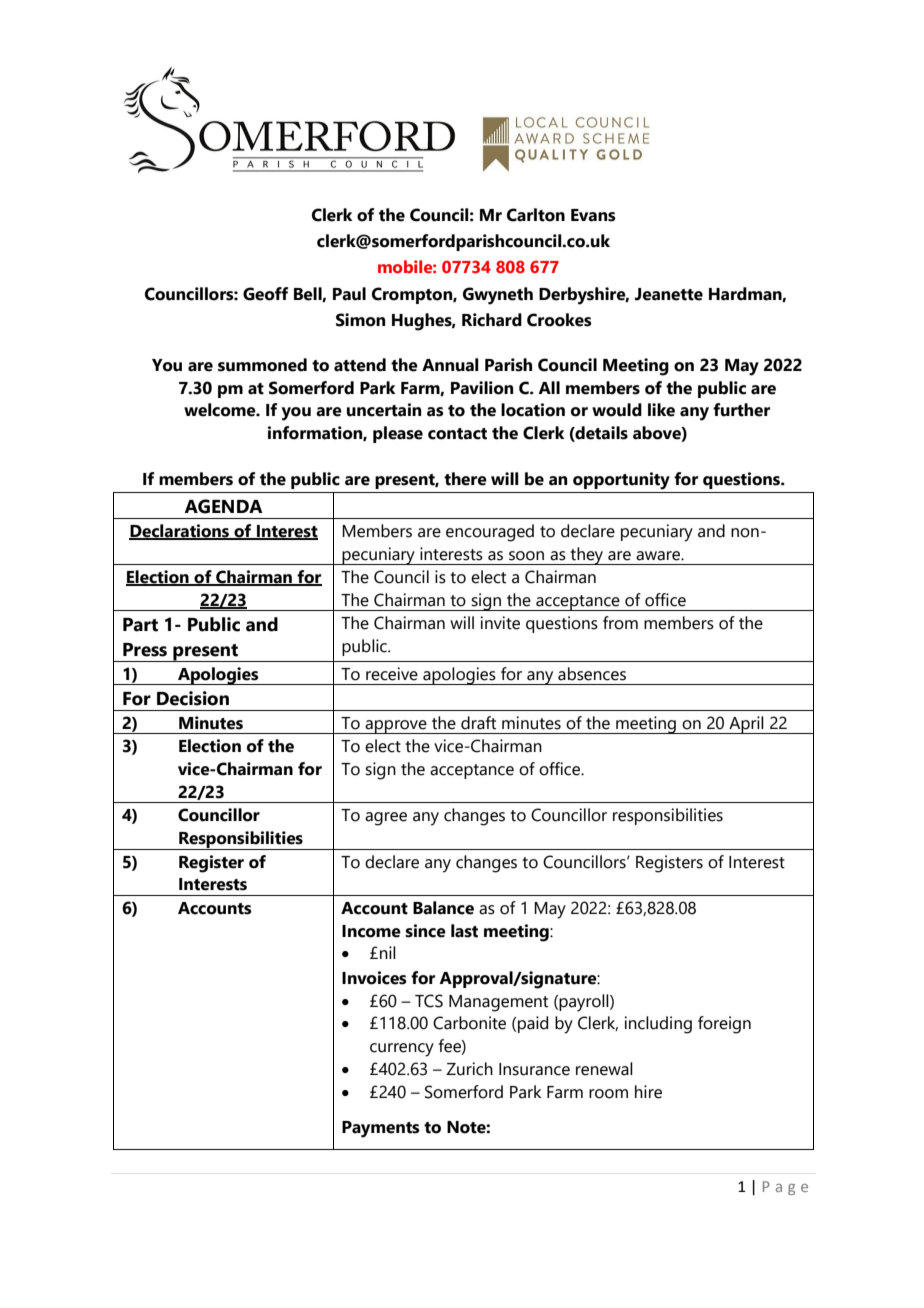 The width and height of the screenshot is (924, 1308). Describe the element at coordinates (193, 698) in the screenshot. I see `Decision` at that location.
